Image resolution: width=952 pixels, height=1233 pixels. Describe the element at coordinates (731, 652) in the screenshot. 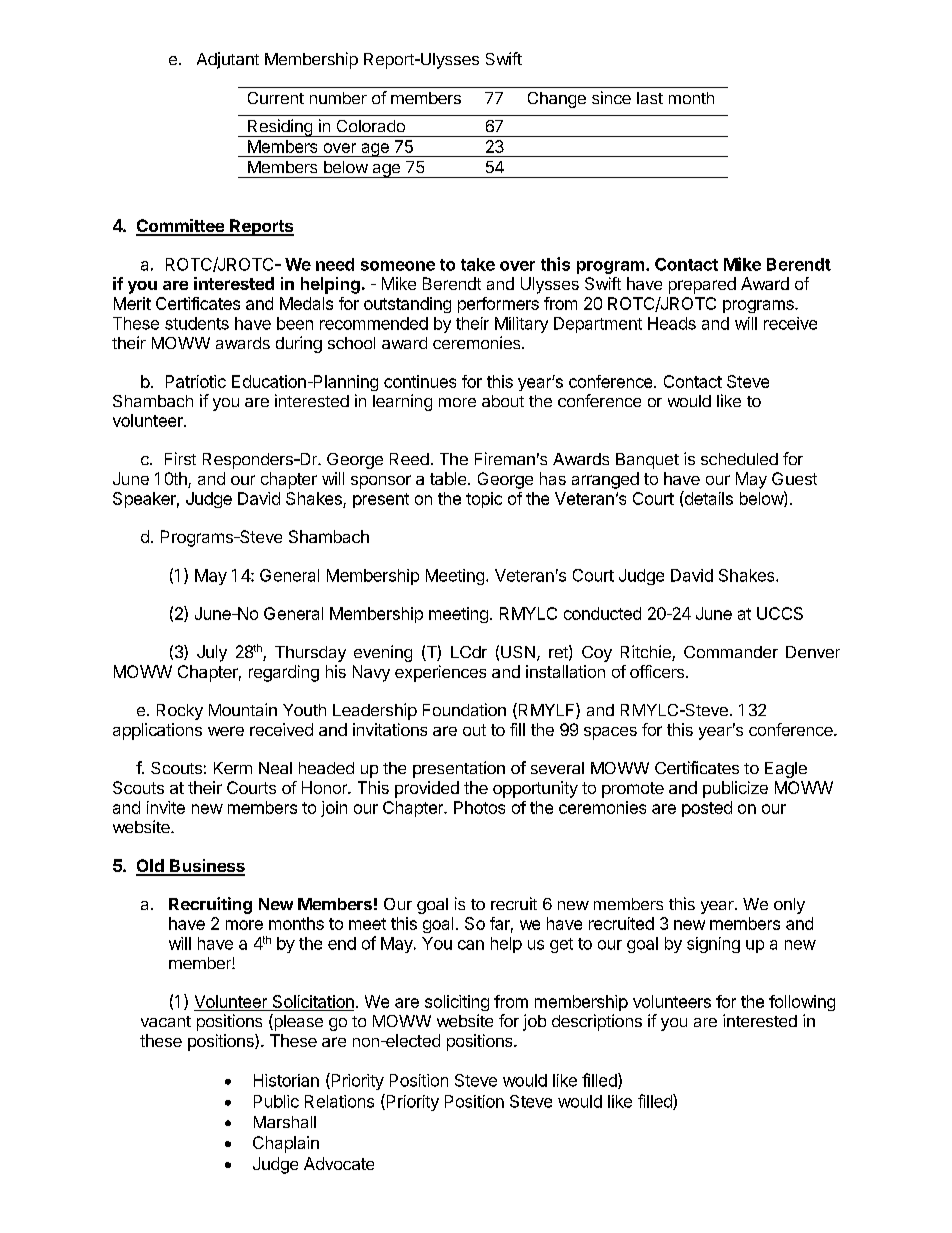

I see `Commander` at that location.
